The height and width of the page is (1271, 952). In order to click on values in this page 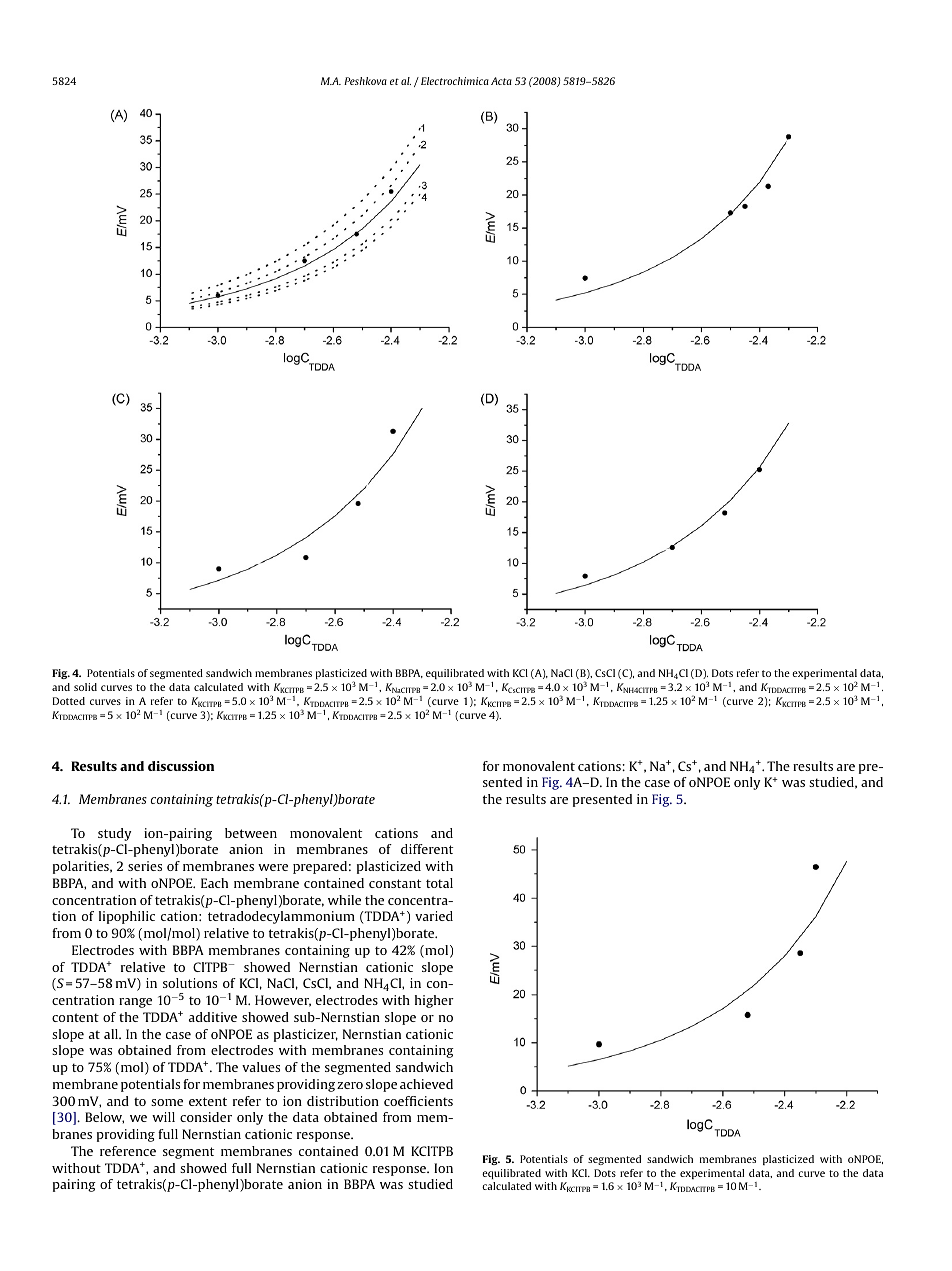, I will do `click(261, 1067)`.
